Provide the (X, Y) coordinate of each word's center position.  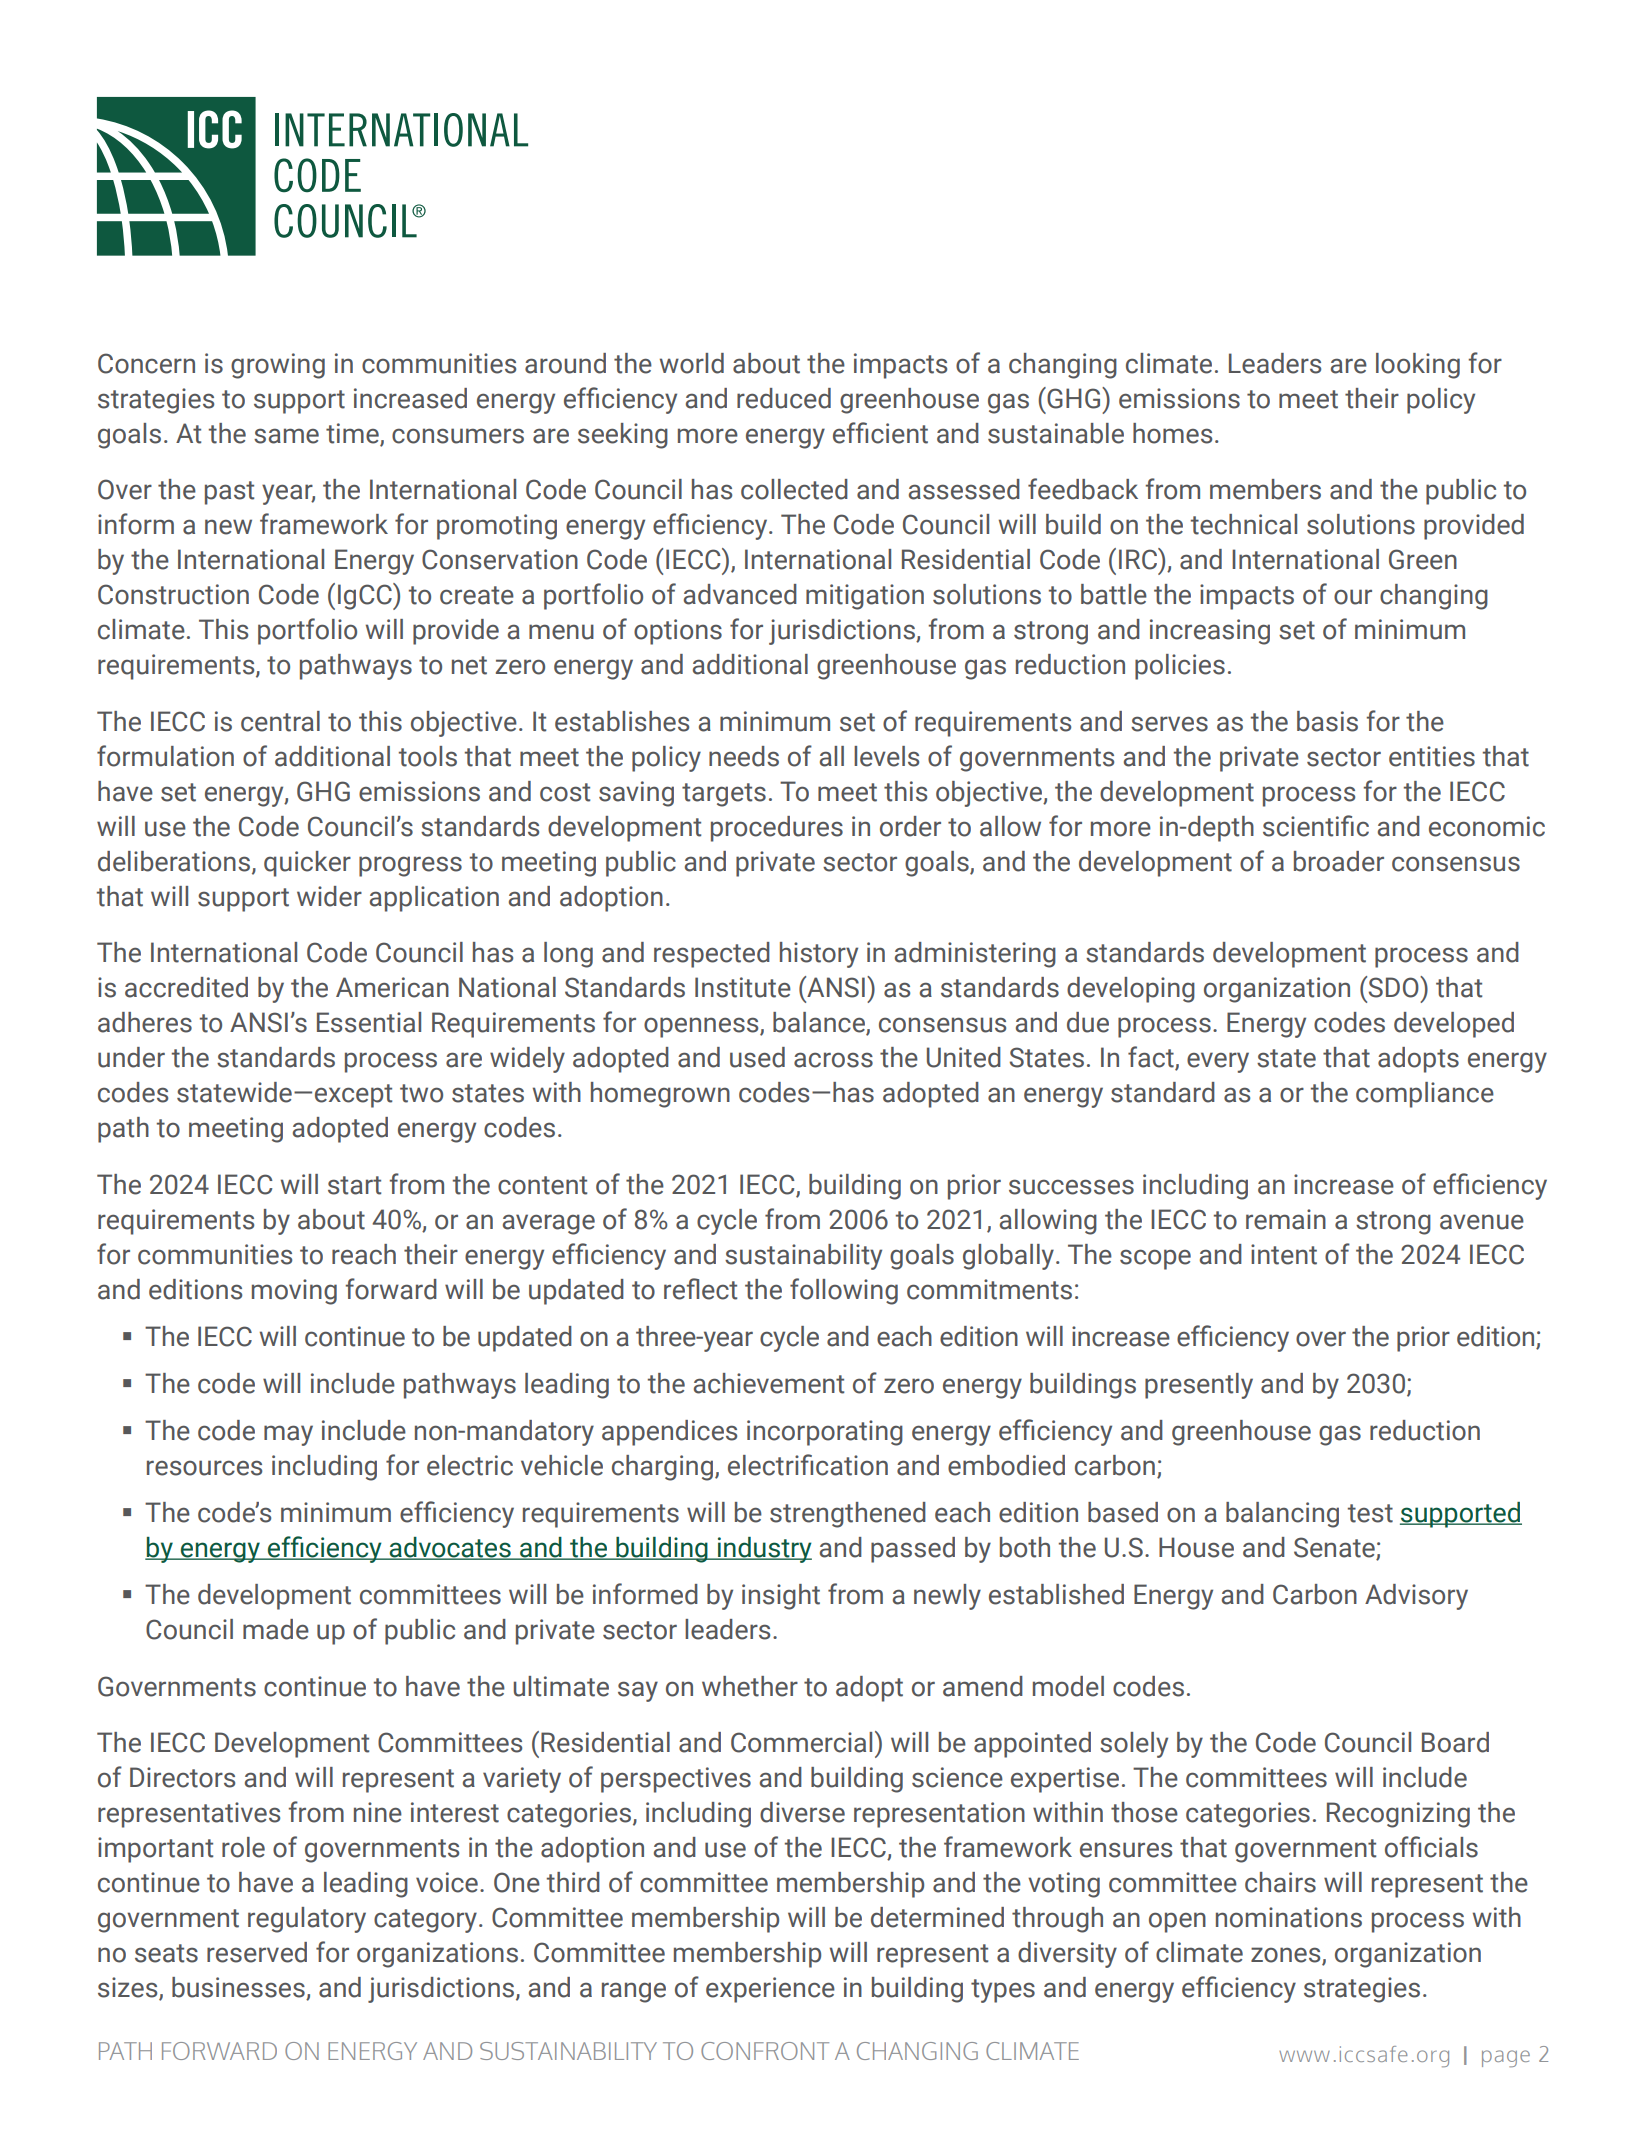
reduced (784, 398)
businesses (239, 1988)
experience (770, 1990)
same (286, 436)
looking (1418, 366)
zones (1287, 1956)
